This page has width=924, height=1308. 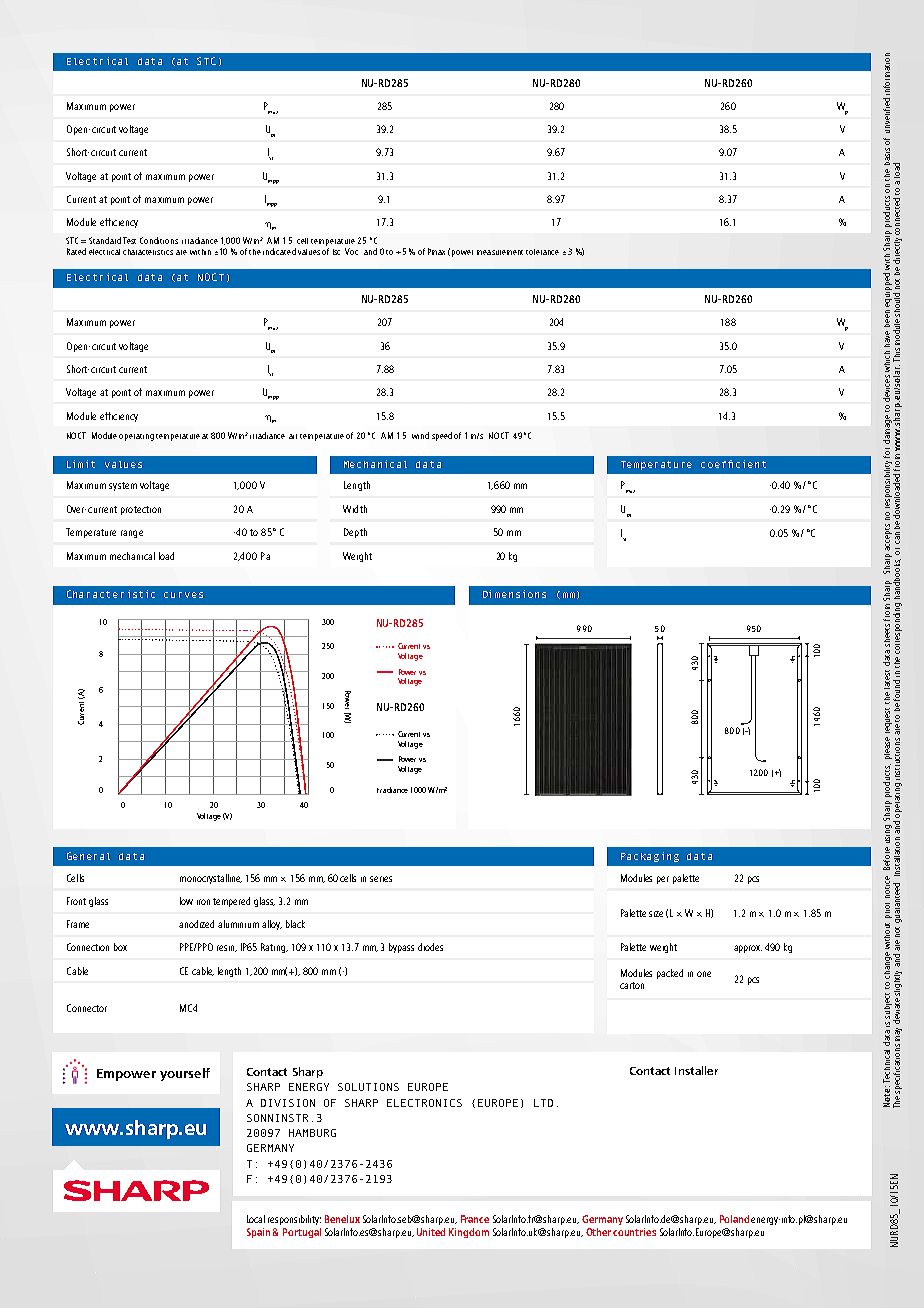 What do you see at coordinates (733, 464) in the page?
I see `coefficient` at bounding box center [733, 464].
